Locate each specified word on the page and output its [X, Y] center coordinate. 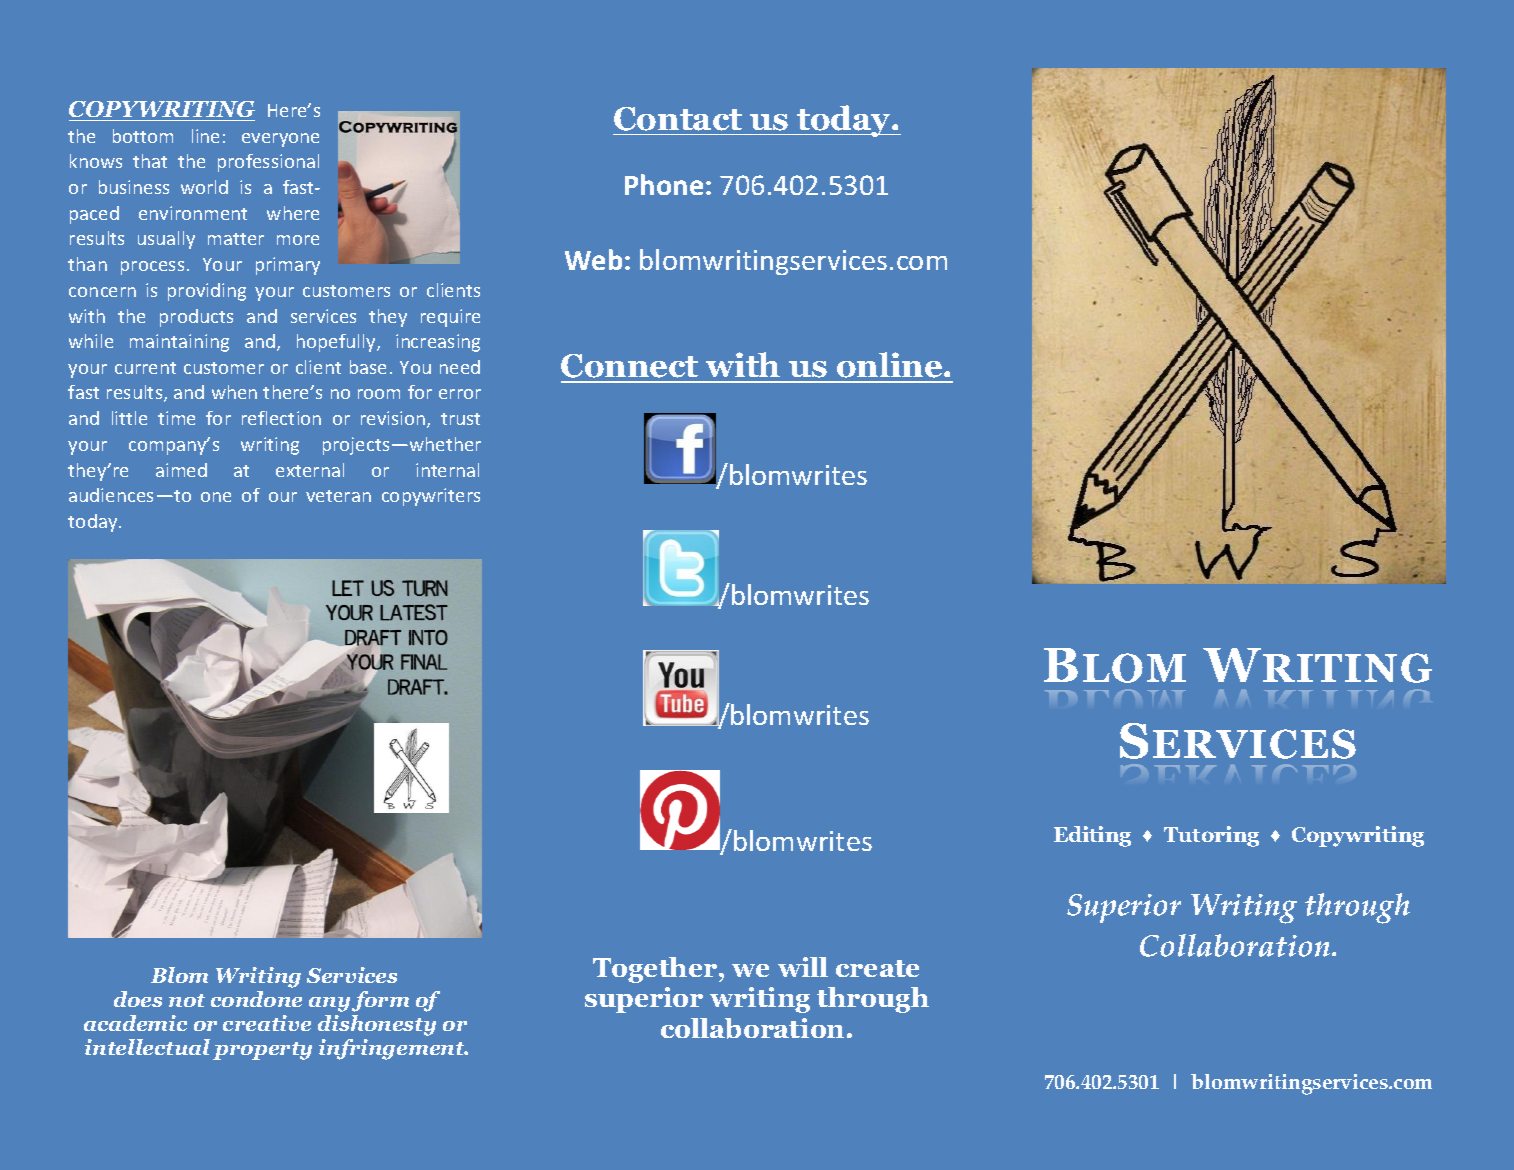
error [460, 394]
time [176, 418]
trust [460, 419]
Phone [664, 184]
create [877, 968]
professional [268, 163]
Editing [1092, 836]
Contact [678, 119]
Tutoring [1211, 836]
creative [267, 1023]
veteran [338, 496]
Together [656, 970]
